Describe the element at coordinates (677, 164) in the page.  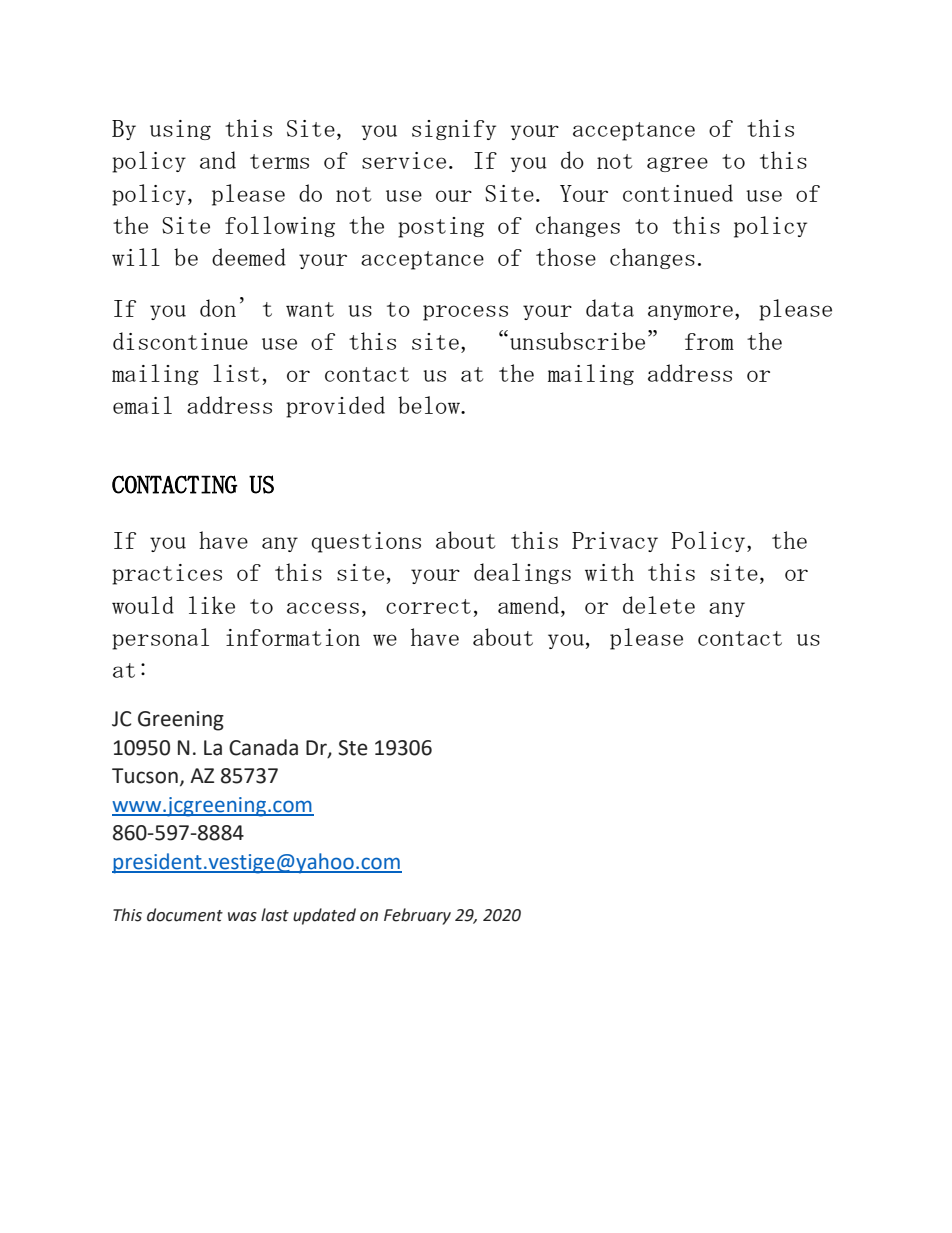
I see `agree` at that location.
